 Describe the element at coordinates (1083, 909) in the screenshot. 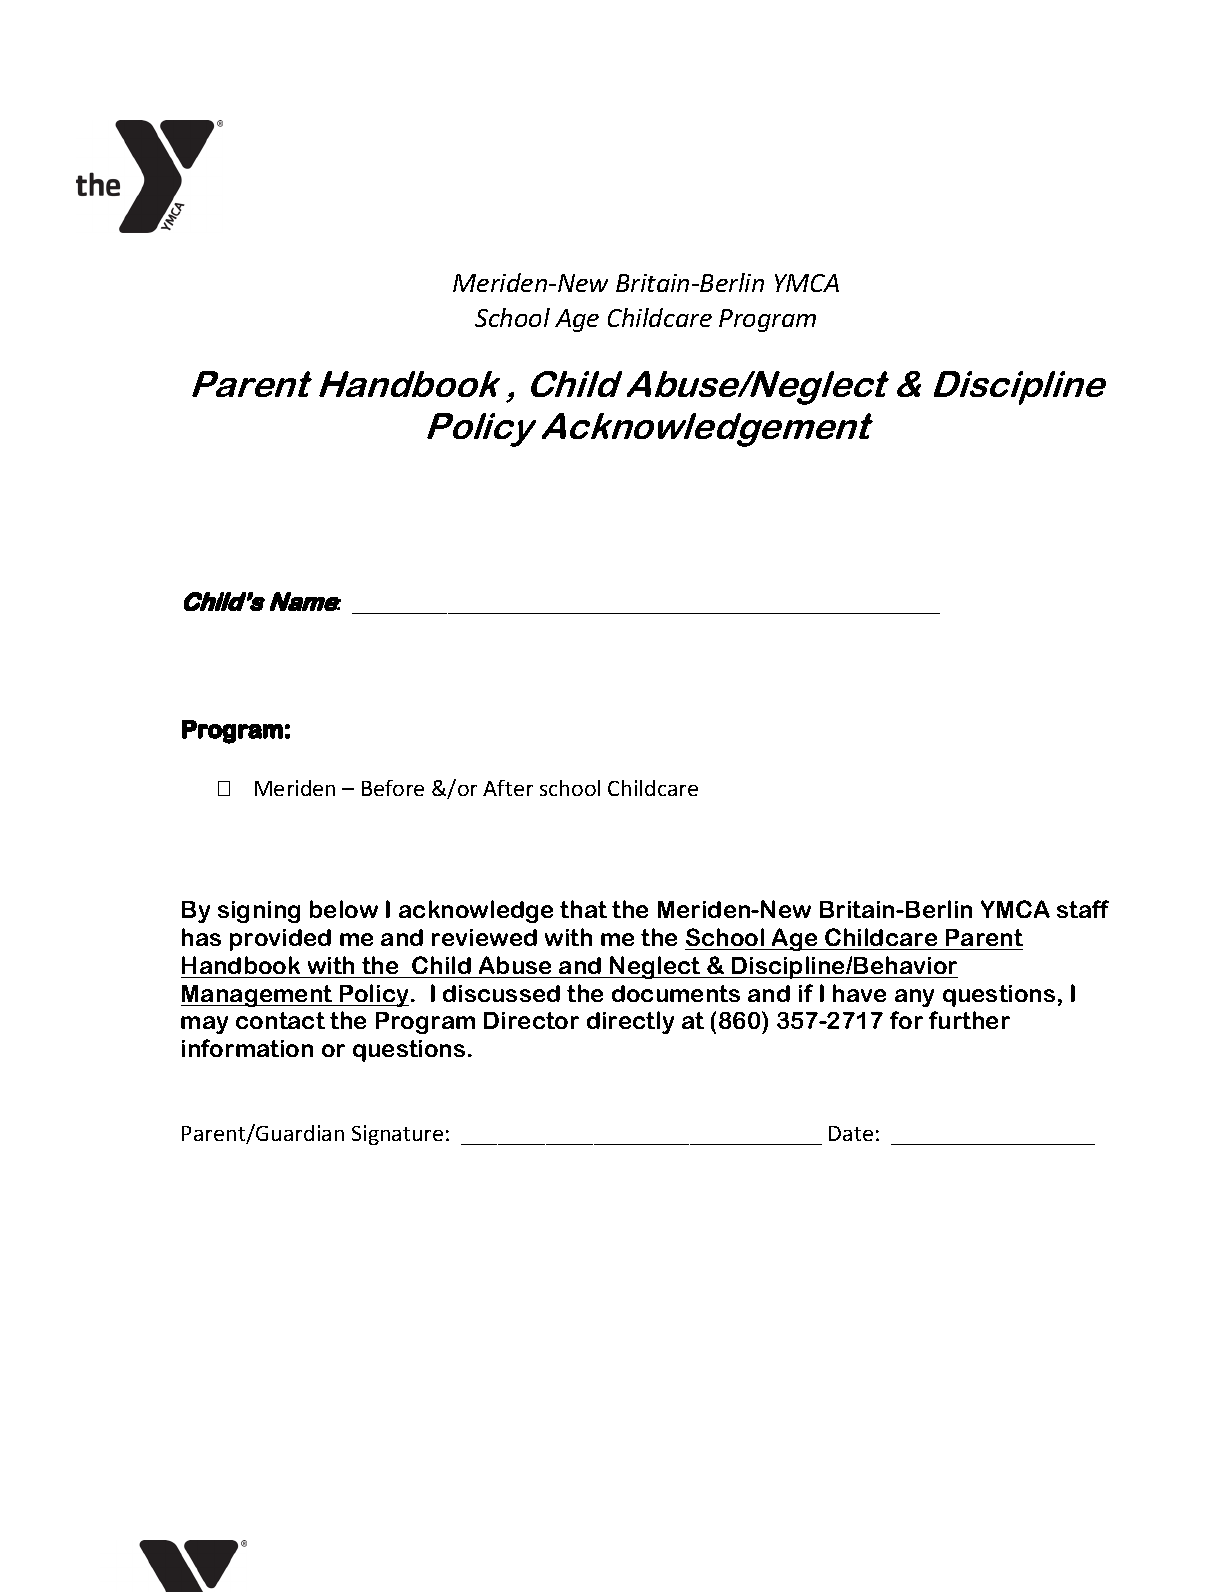

I see `staff` at that location.
